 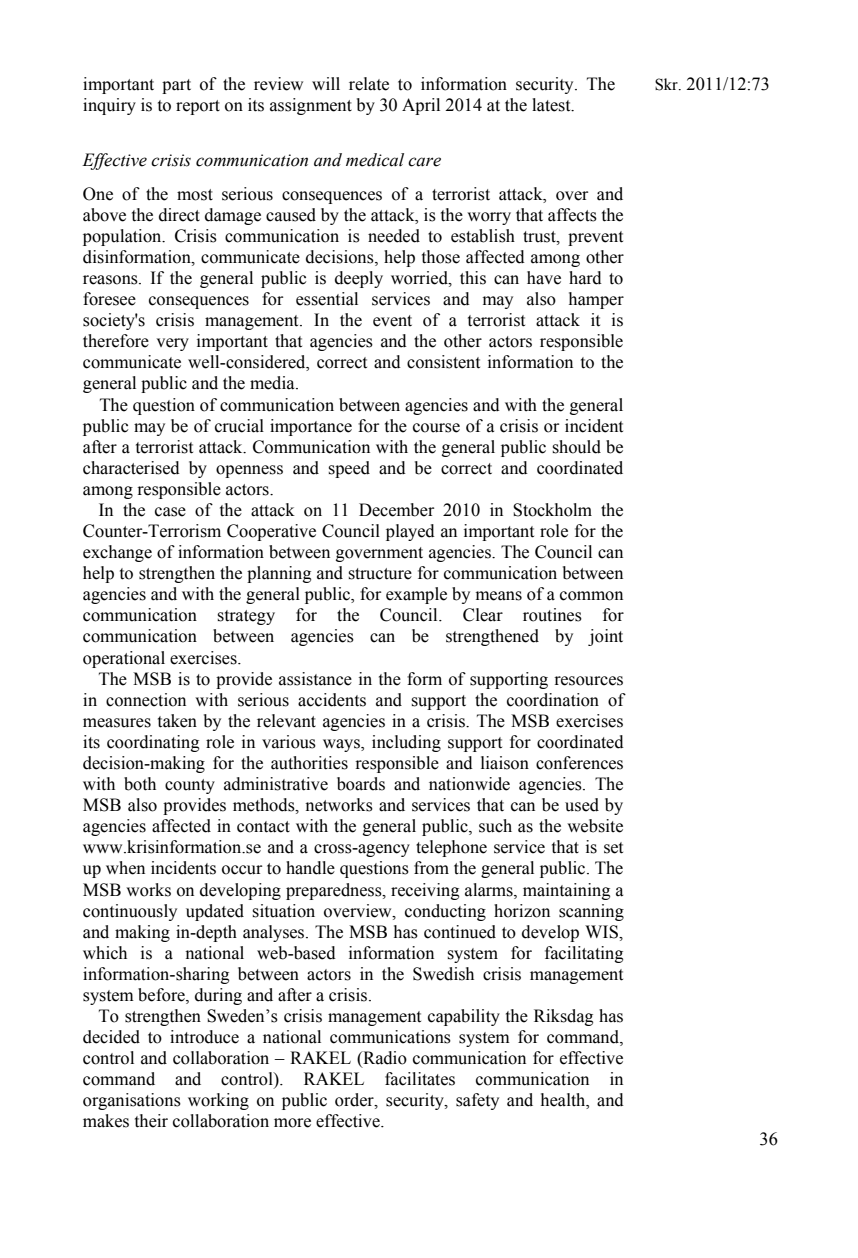 I want to click on report, so click(x=198, y=107).
